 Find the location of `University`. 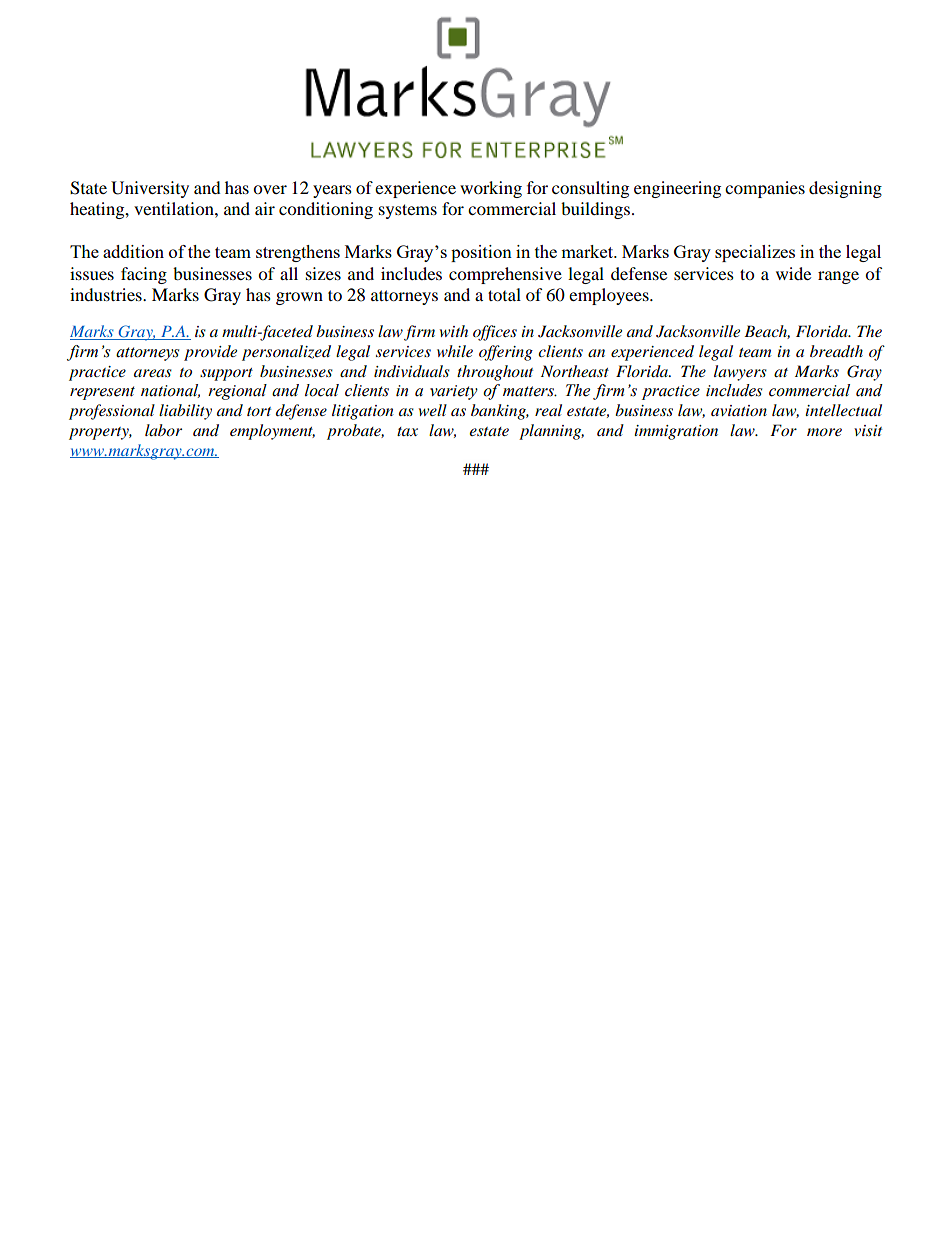

University is located at coordinates (150, 189).
